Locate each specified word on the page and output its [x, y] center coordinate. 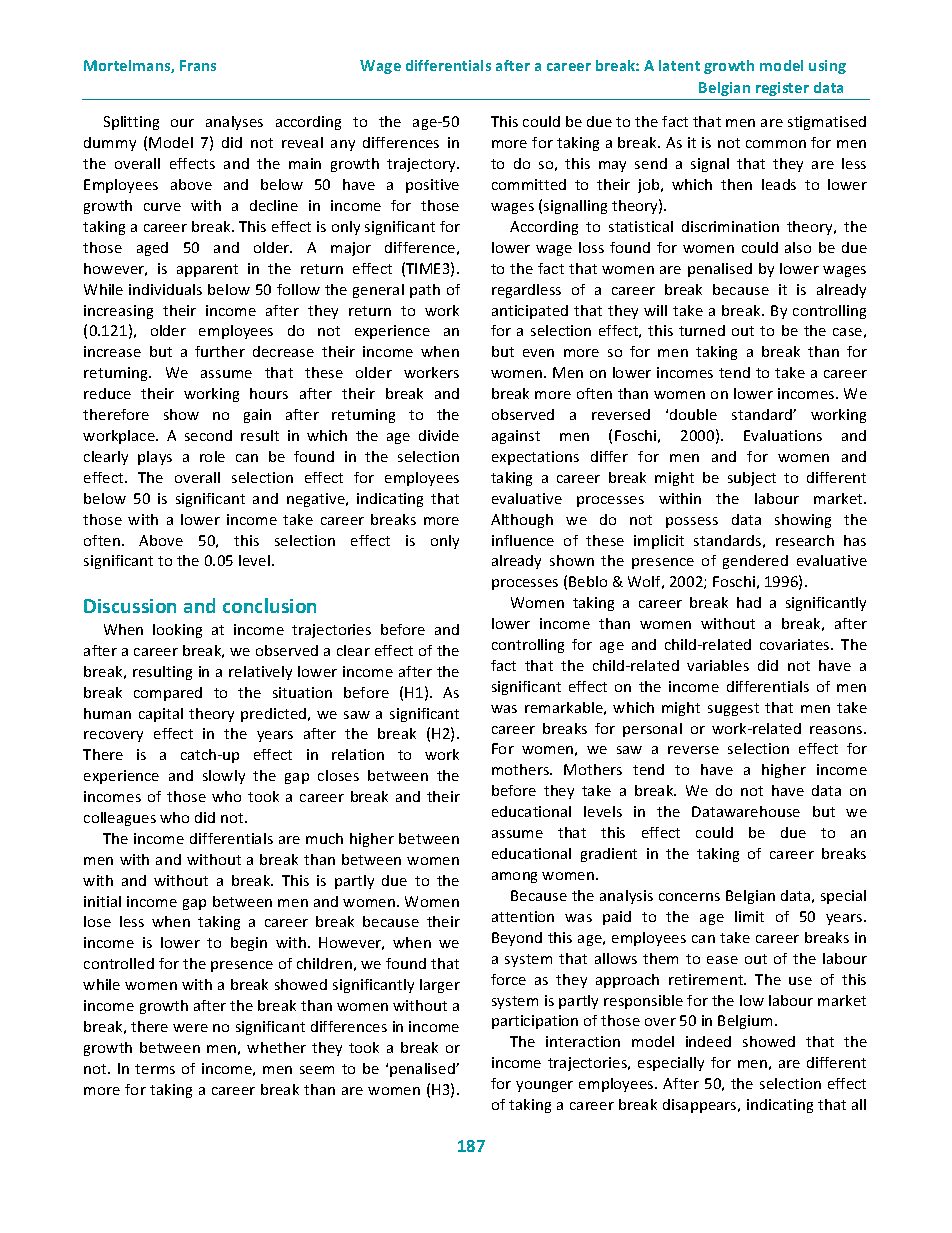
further [220, 351]
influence [523, 540]
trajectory [422, 165]
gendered [755, 562]
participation [535, 1022]
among [514, 877]
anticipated [530, 312]
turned [702, 330]
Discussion [130, 606]
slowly [224, 777]
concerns [689, 897]
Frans [198, 65]
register [782, 89]
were [190, 1028]
